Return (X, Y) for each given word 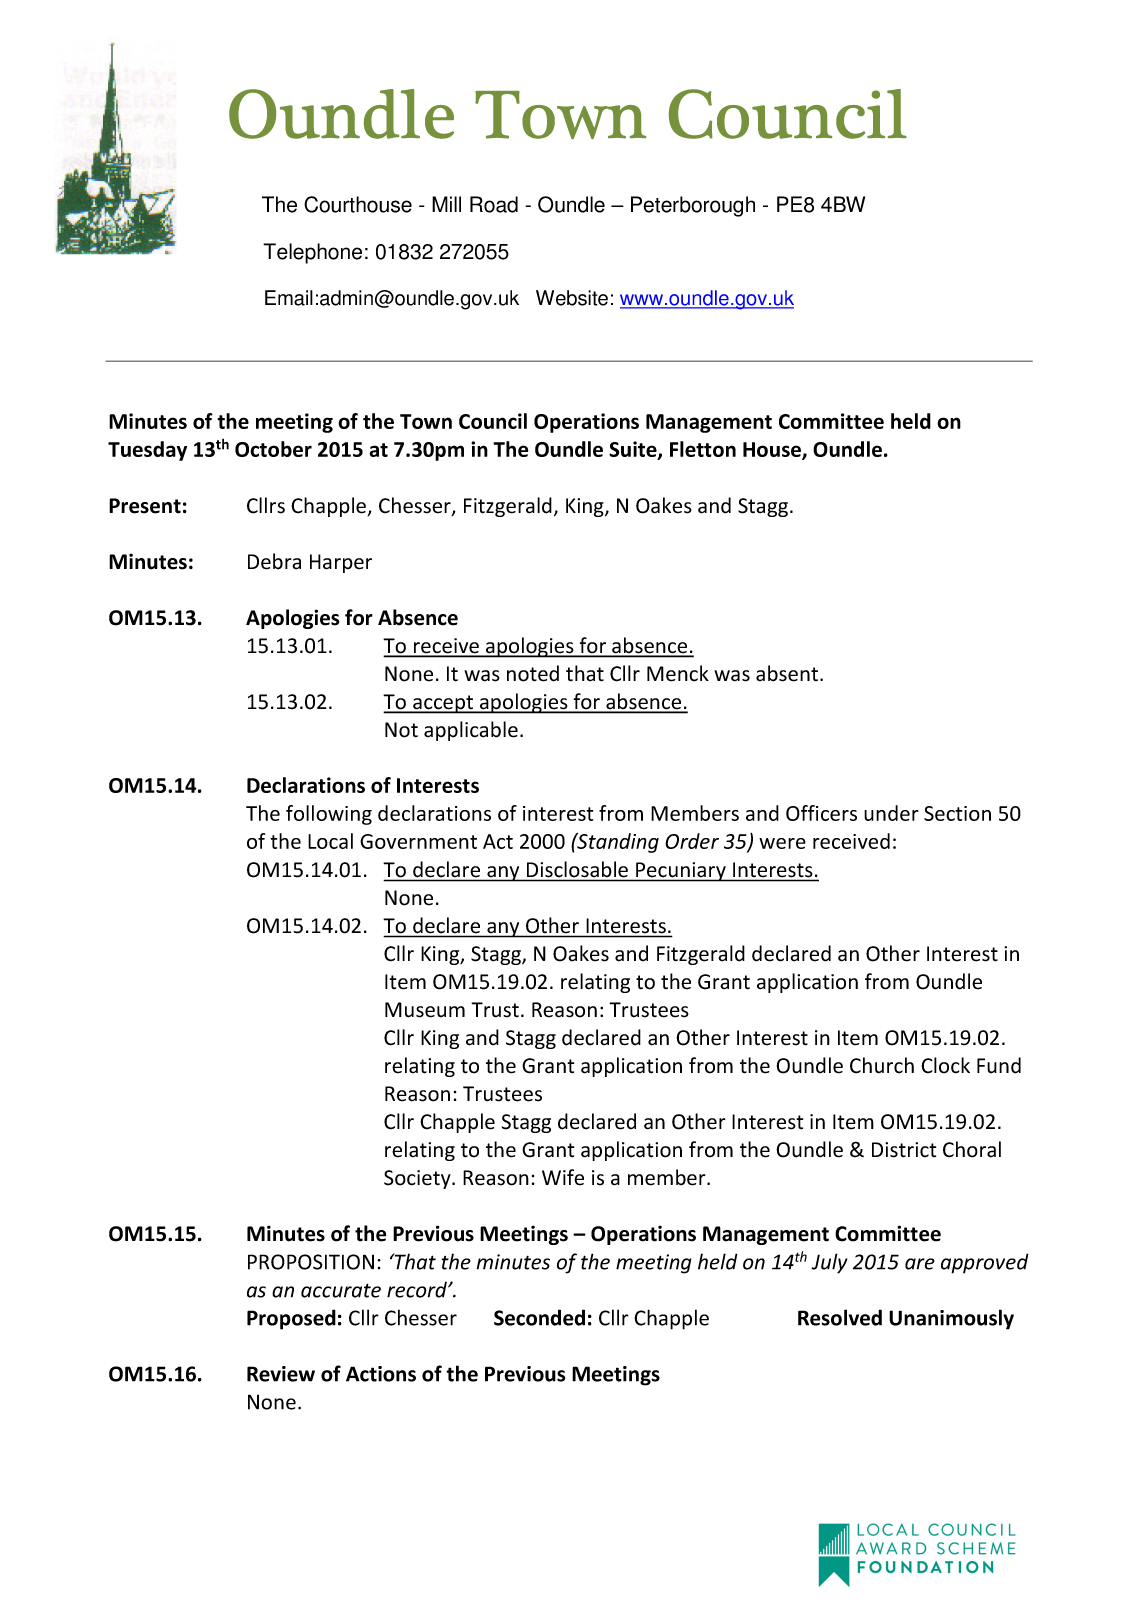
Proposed (291, 1319)
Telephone (312, 253)
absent (787, 673)
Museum (425, 1010)
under (891, 813)
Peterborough (693, 206)
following (329, 815)
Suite (634, 450)
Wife (563, 1177)
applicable (471, 731)
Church (882, 1065)
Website (572, 298)
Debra (274, 561)
